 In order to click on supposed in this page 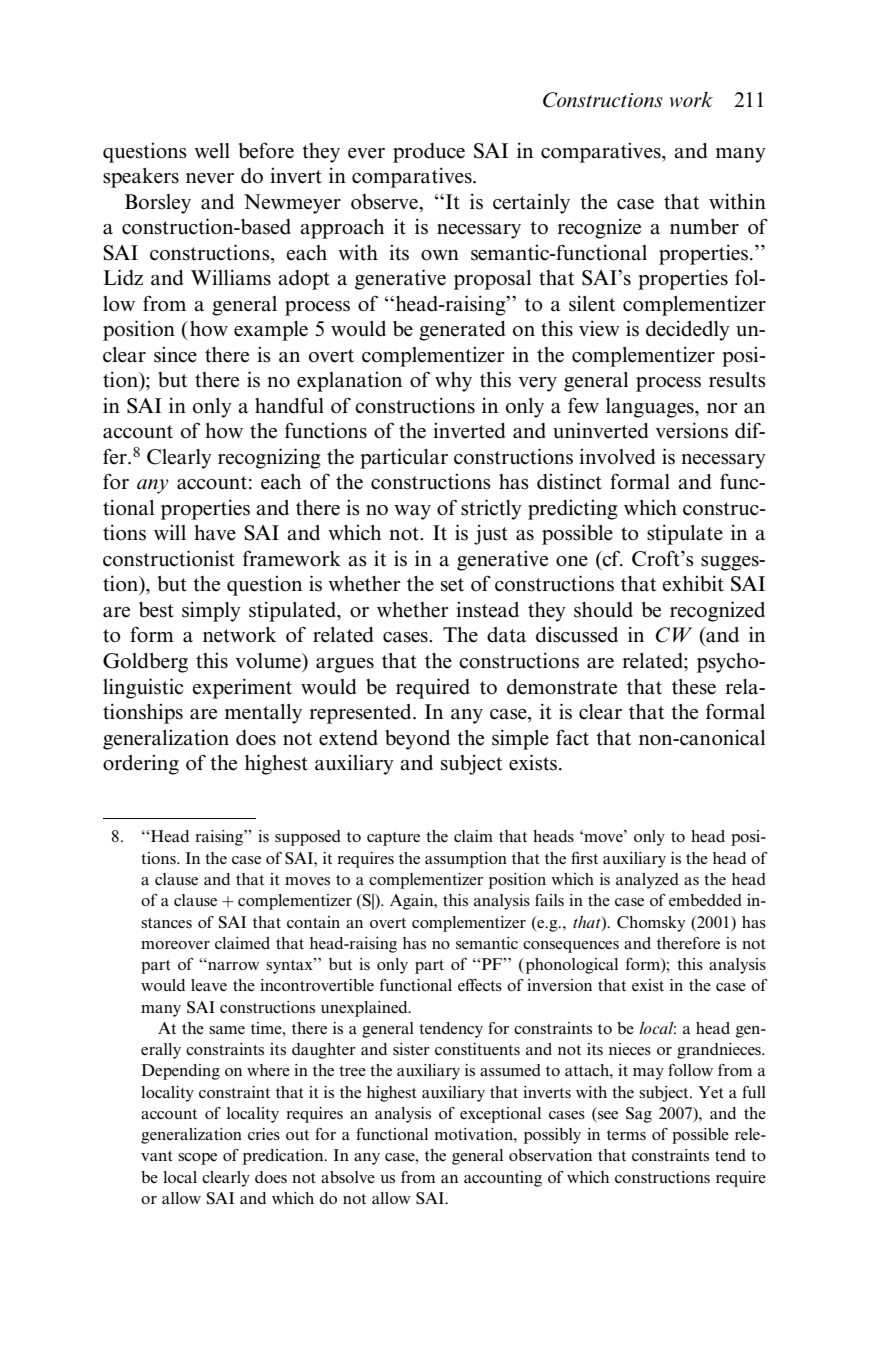, I will do `click(308, 838)`.
